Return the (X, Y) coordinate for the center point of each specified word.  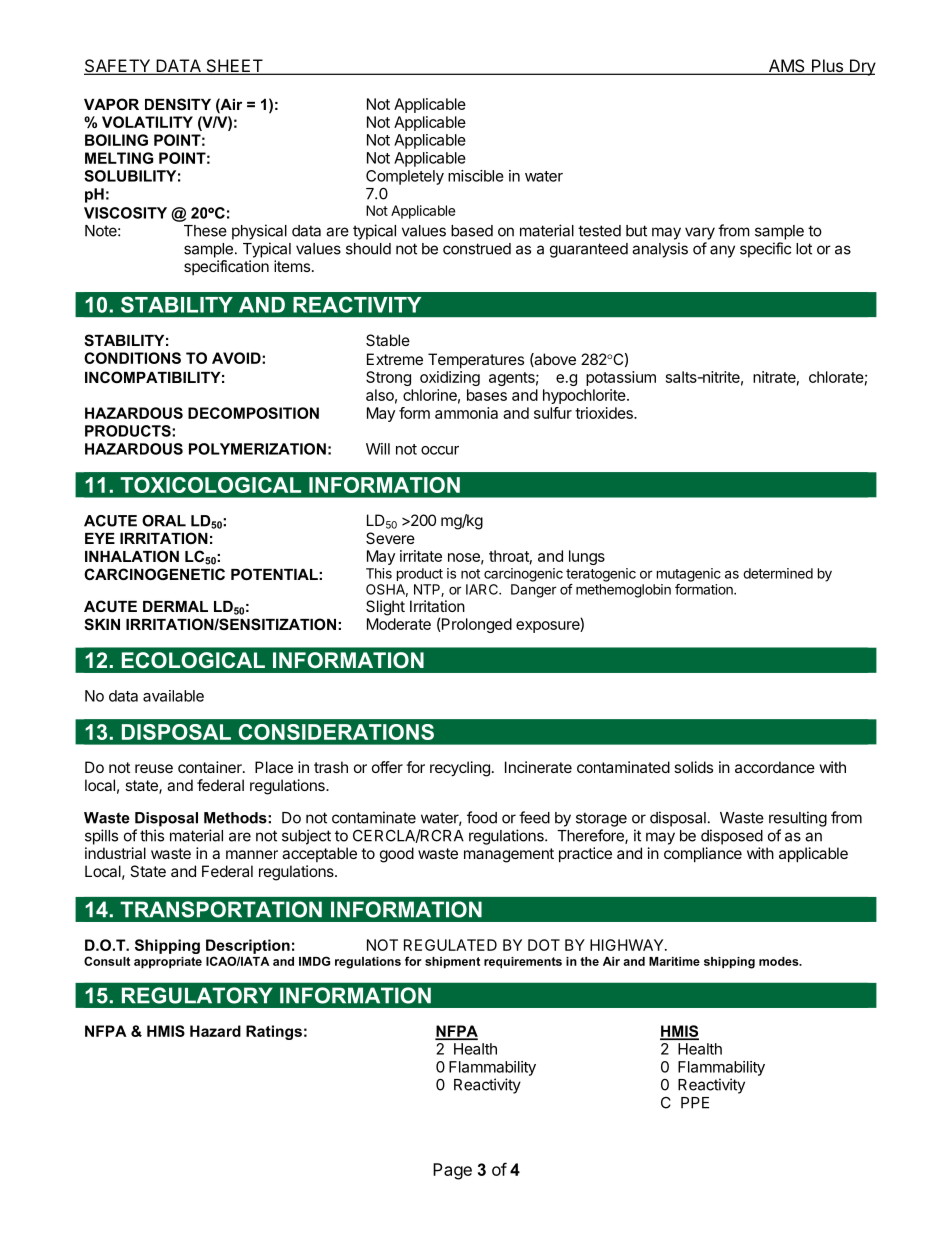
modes (780, 961)
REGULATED (450, 945)
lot (804, 249)
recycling (460, 769)
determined (778, 573)
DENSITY (178, 104)
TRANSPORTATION (221, 909)
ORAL (164, 521)
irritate (421, 556)
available (173, 696)
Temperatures (476, 360)
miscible (476, 176)
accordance (775, 767)
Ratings (274, 1032)
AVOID (237, 358)
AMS (786, 67)
